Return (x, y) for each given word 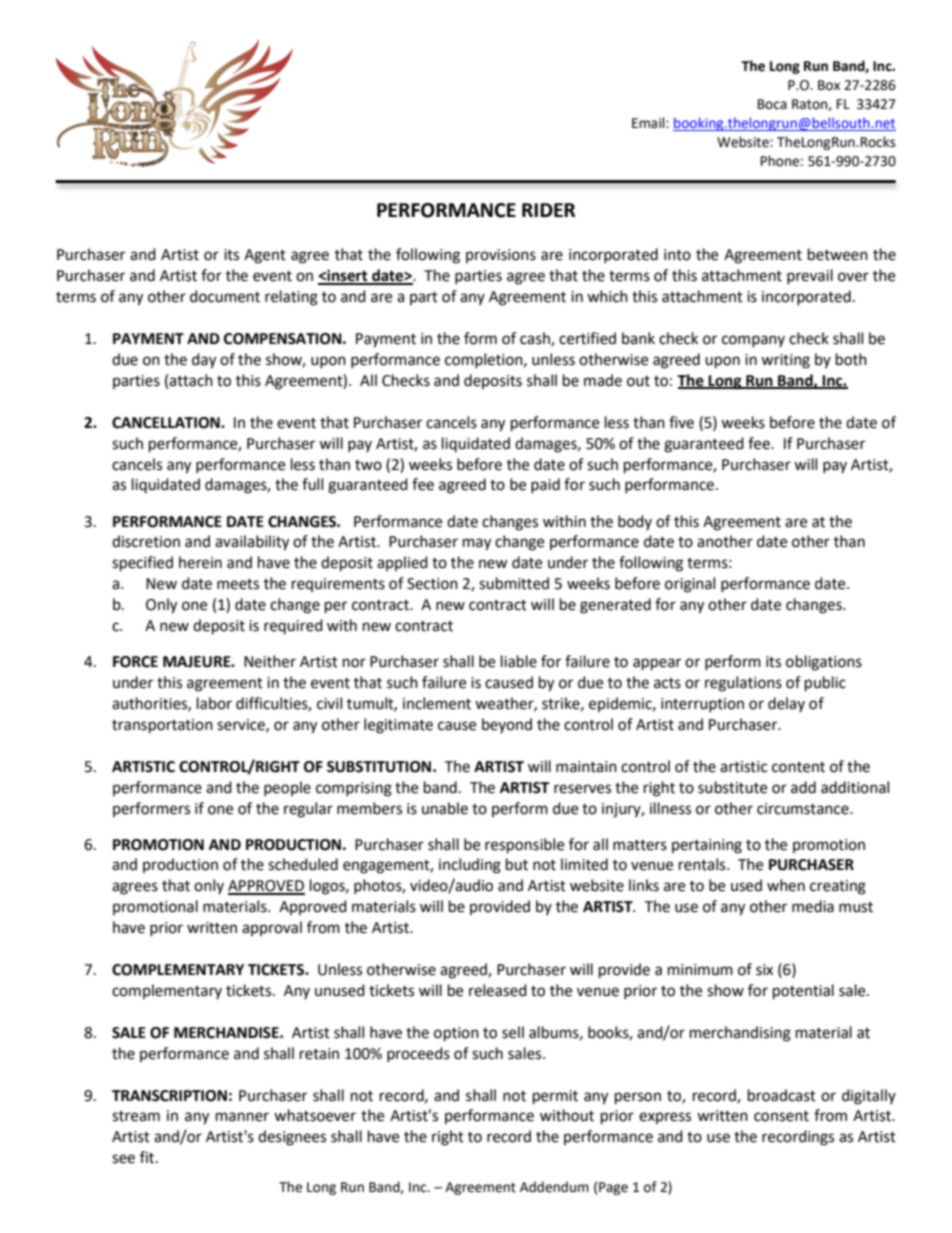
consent (781, 1116)
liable (519, 661)
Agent (265, 256)
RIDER (548, 210)
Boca (772, 104)
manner (242, 1117)
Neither (270, 661)
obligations (824, 663)
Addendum (554, 1187)
